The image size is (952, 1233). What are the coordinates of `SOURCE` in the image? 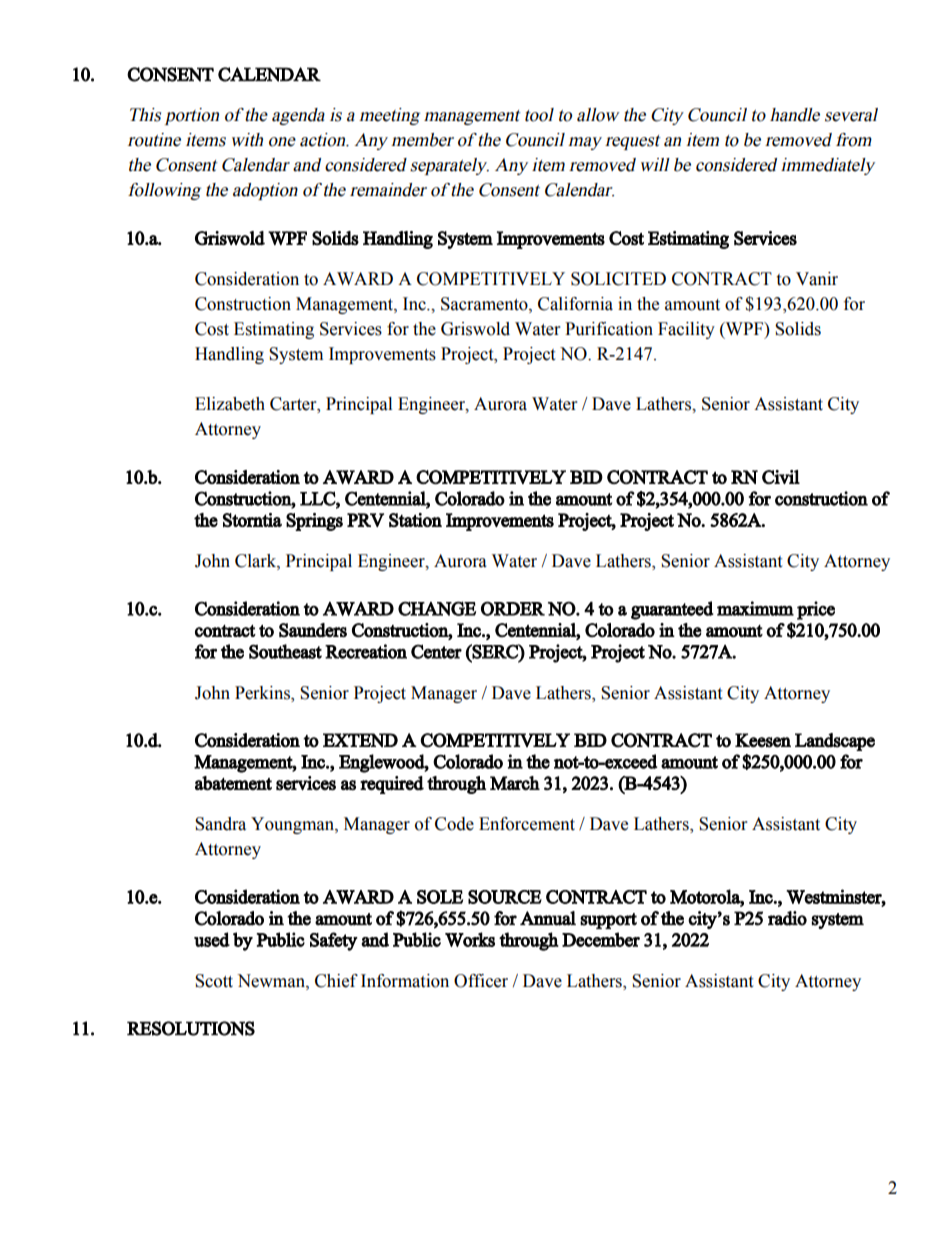 It's located at (505, 897).
